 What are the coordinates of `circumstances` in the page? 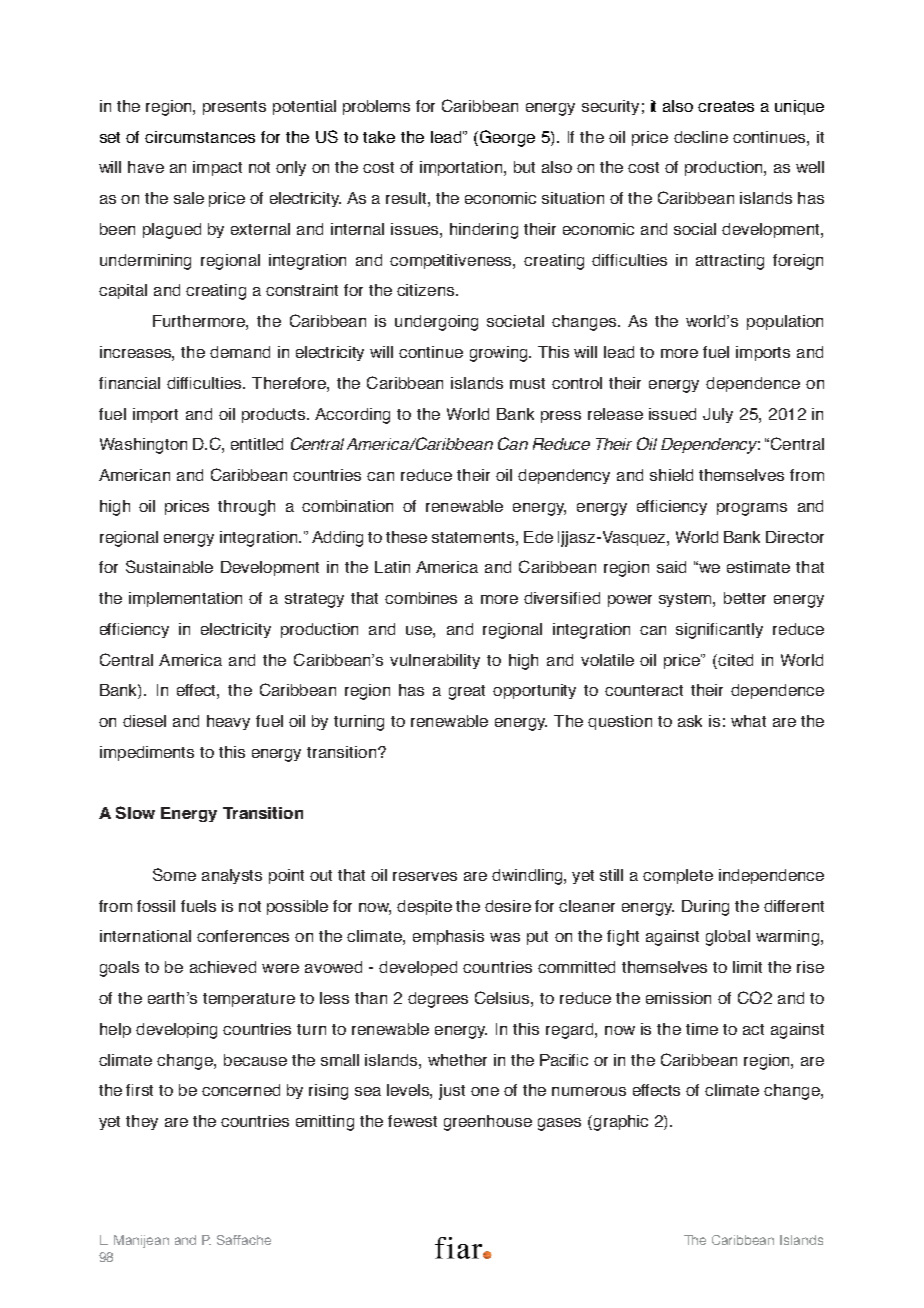 It's located at (200, 137).
